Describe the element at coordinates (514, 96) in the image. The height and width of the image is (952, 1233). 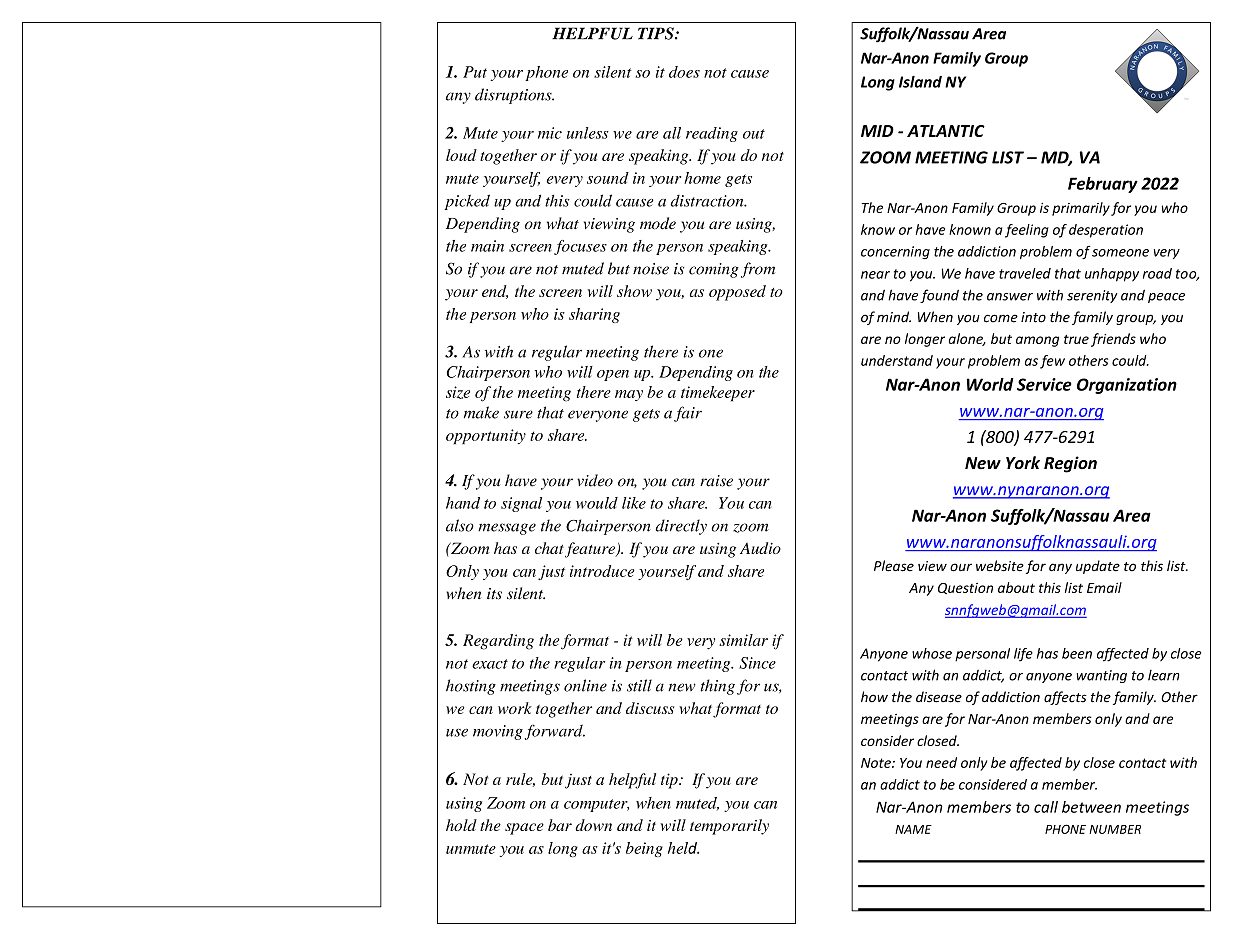
I see `disruptions` at that location.
